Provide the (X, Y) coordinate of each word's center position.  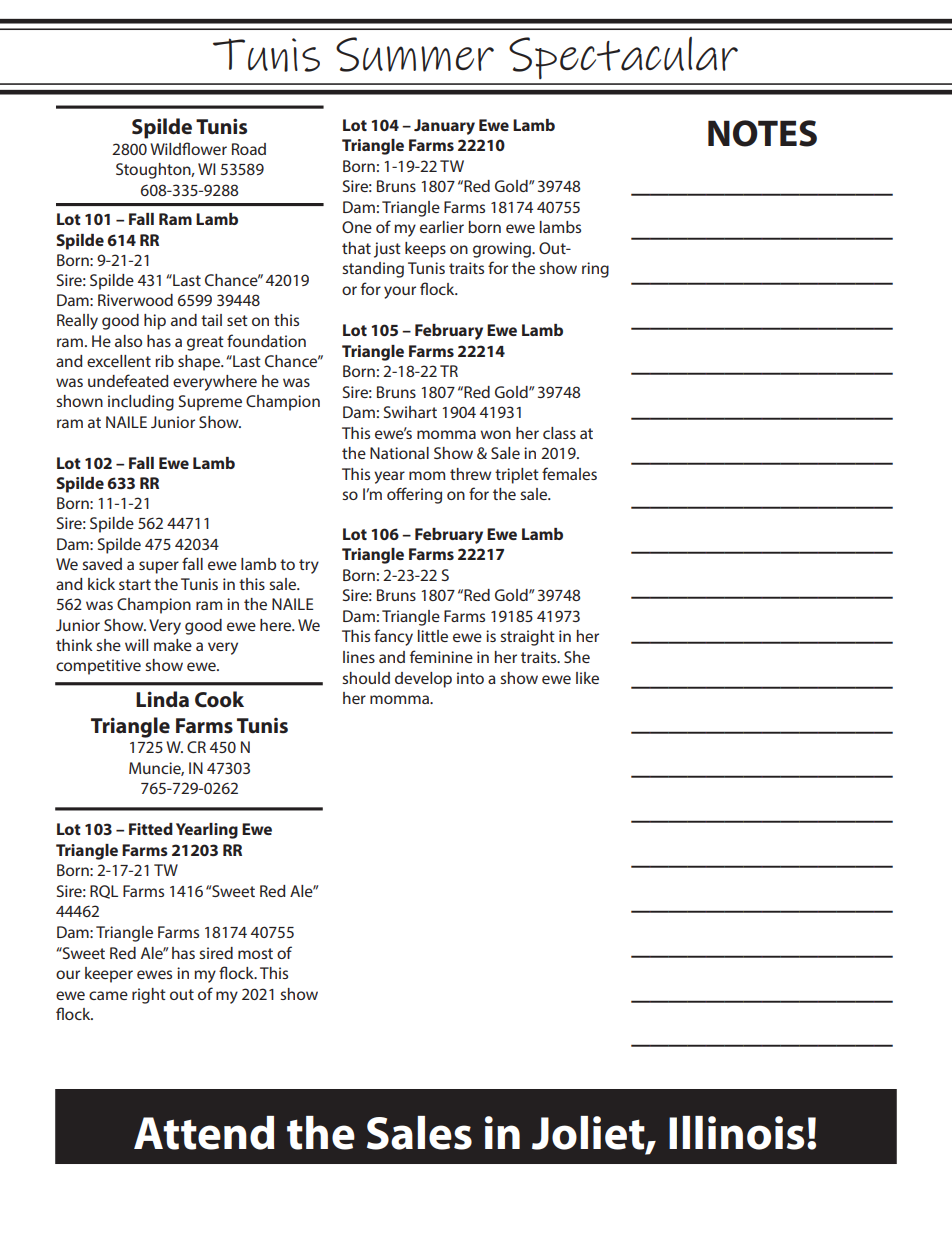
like (587, 678)
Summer (415, 54)
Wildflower (188, 148)
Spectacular (623, 58)
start (135, 584)
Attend (204, 1133)
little (433, 636)
